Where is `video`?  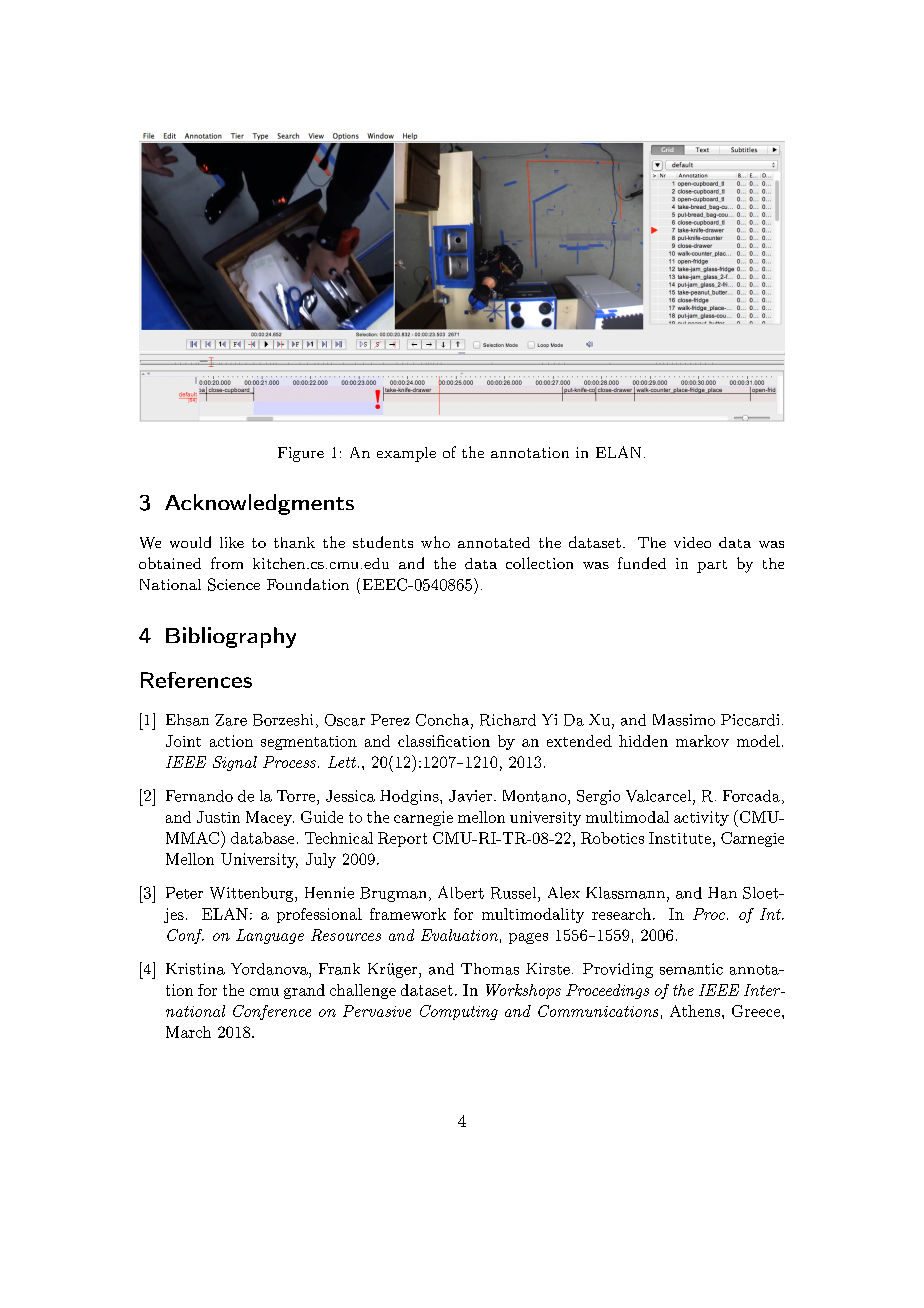
video is located at coordinates (692, 542).
